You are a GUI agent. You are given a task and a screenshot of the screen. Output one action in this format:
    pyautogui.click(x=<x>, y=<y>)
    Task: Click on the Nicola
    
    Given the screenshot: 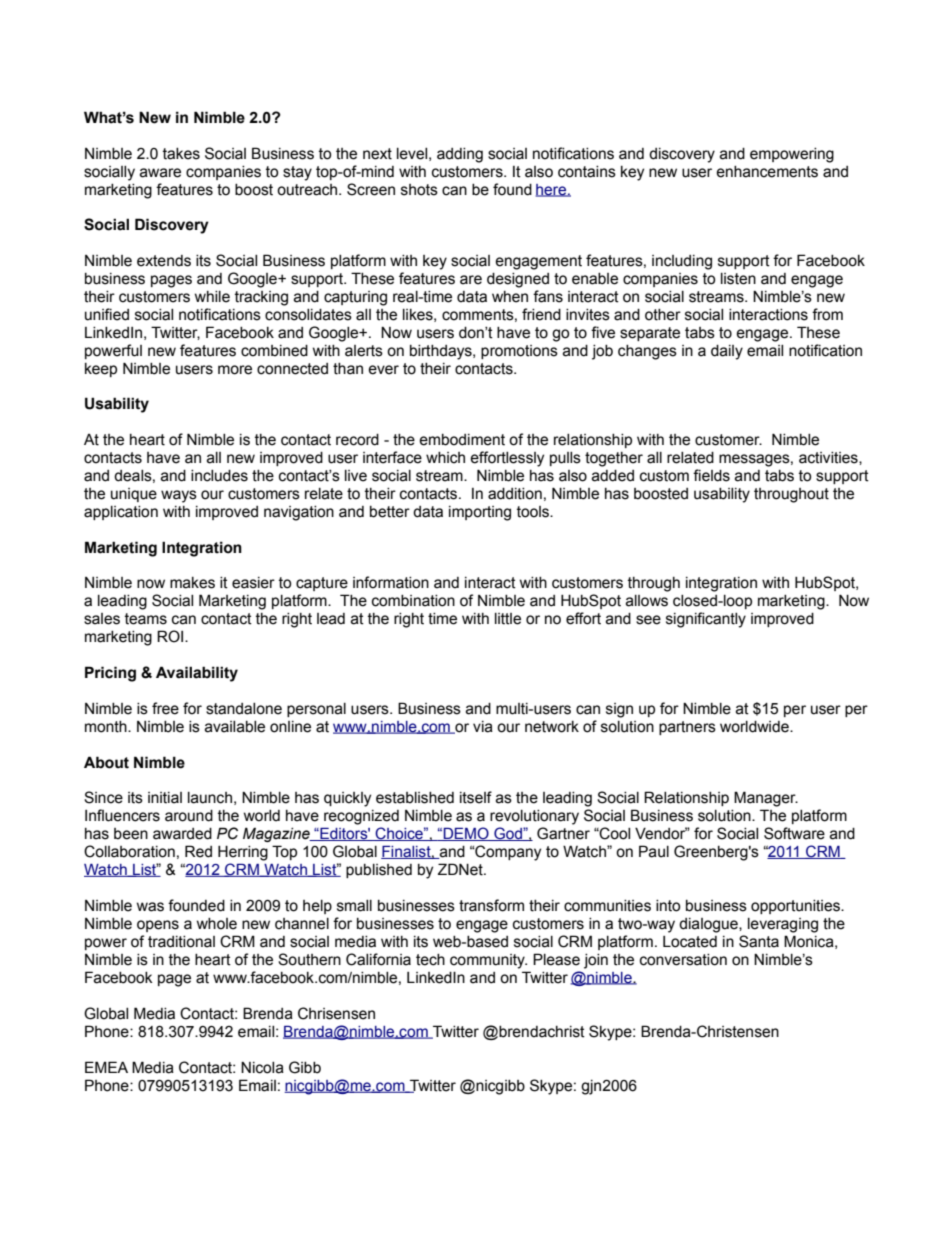 What is the action you would take?
    pyautogui.click(x=262, y=1067)
